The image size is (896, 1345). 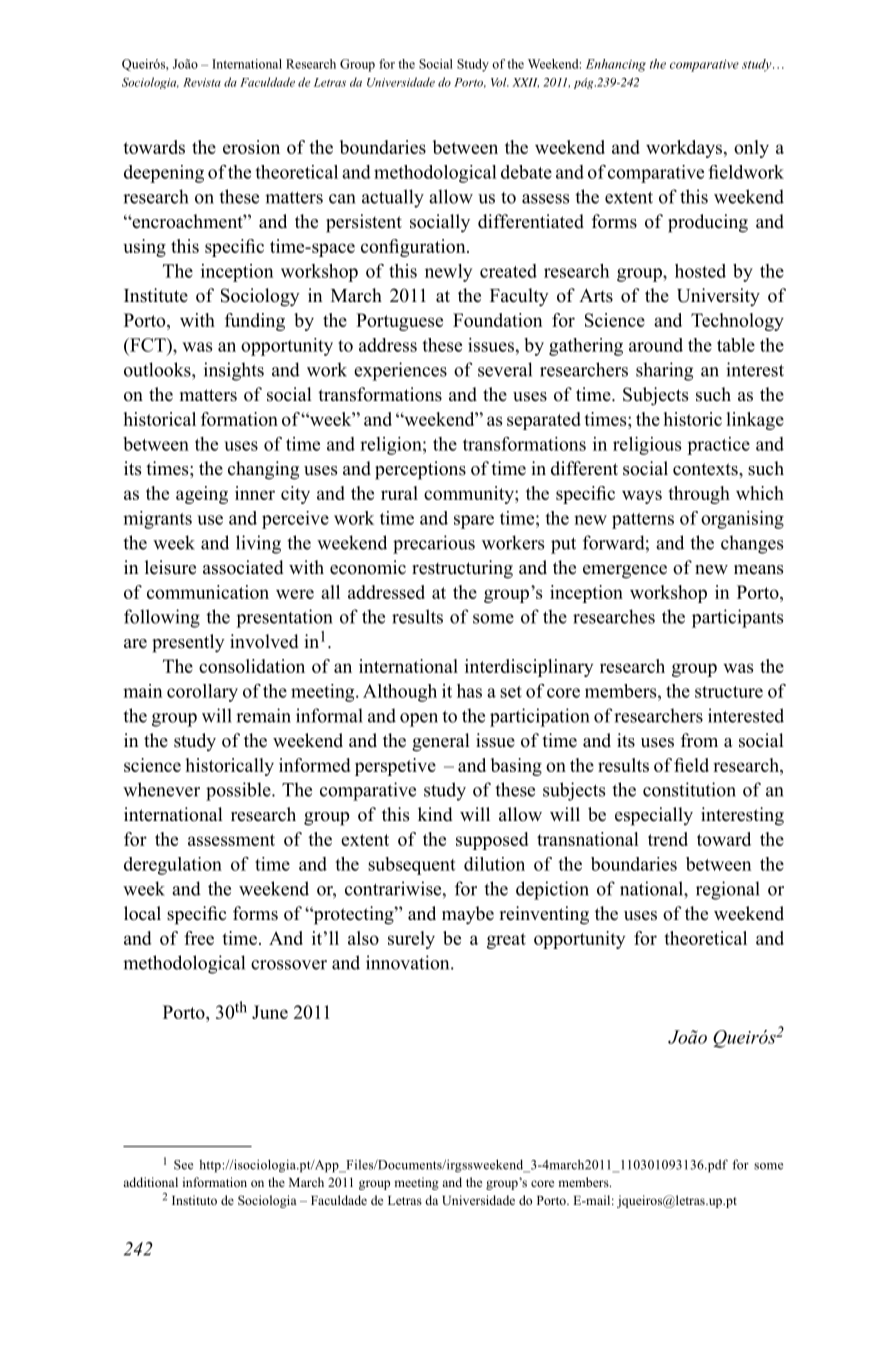 I want to click on Revista, so click(x=202, y=82).
